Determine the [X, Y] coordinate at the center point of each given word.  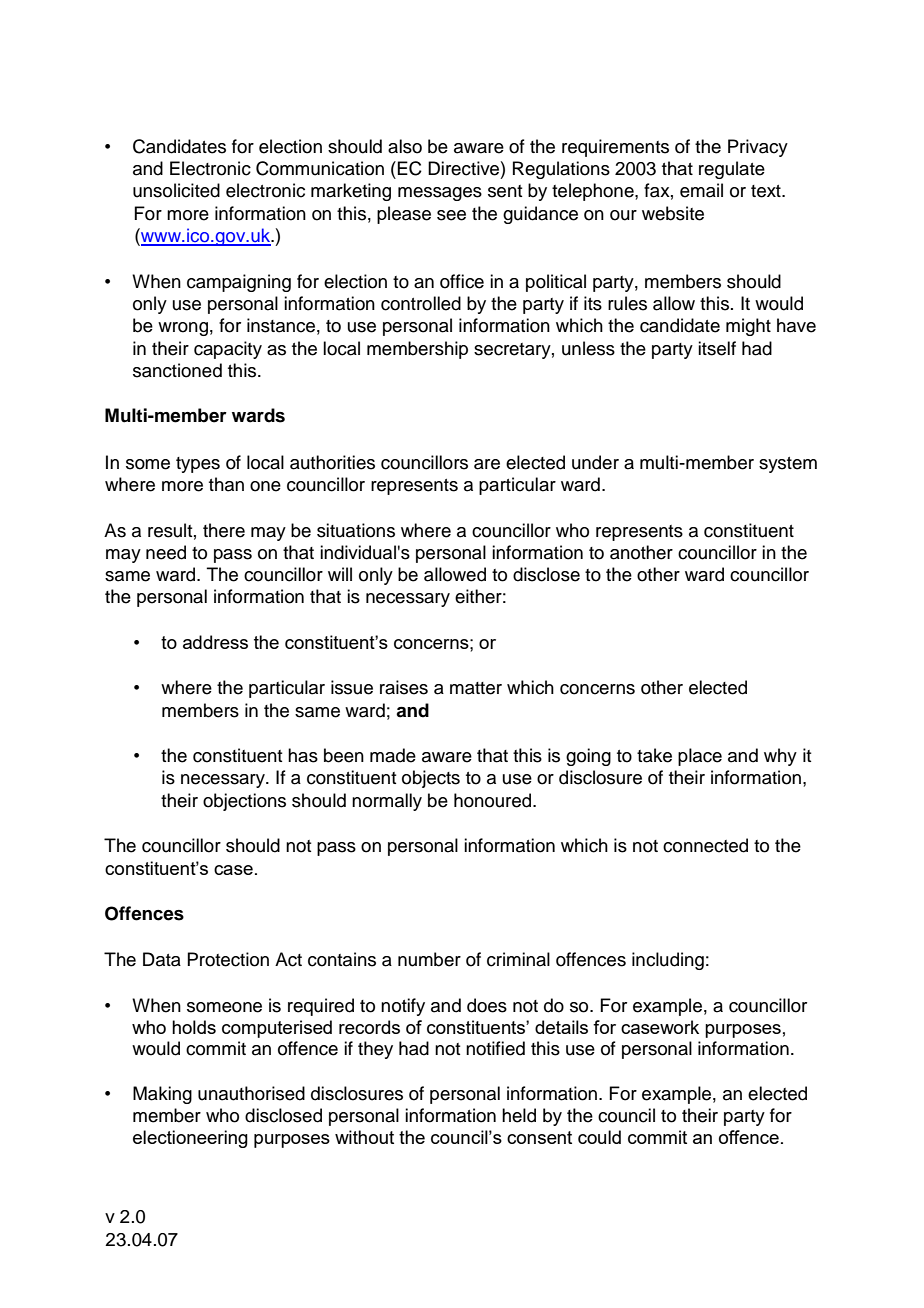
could [599, 1137]
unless [588, 348]
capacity [228, 350]
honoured [492, 800]
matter [476, 688]
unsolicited [176, 190]
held [519, 1115]
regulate [732, 170]
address [215, 642]
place [700, 757]
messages [440, 194]
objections [244, 802]
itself [717, 348]
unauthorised [251, 1093]
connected [705, 845]
